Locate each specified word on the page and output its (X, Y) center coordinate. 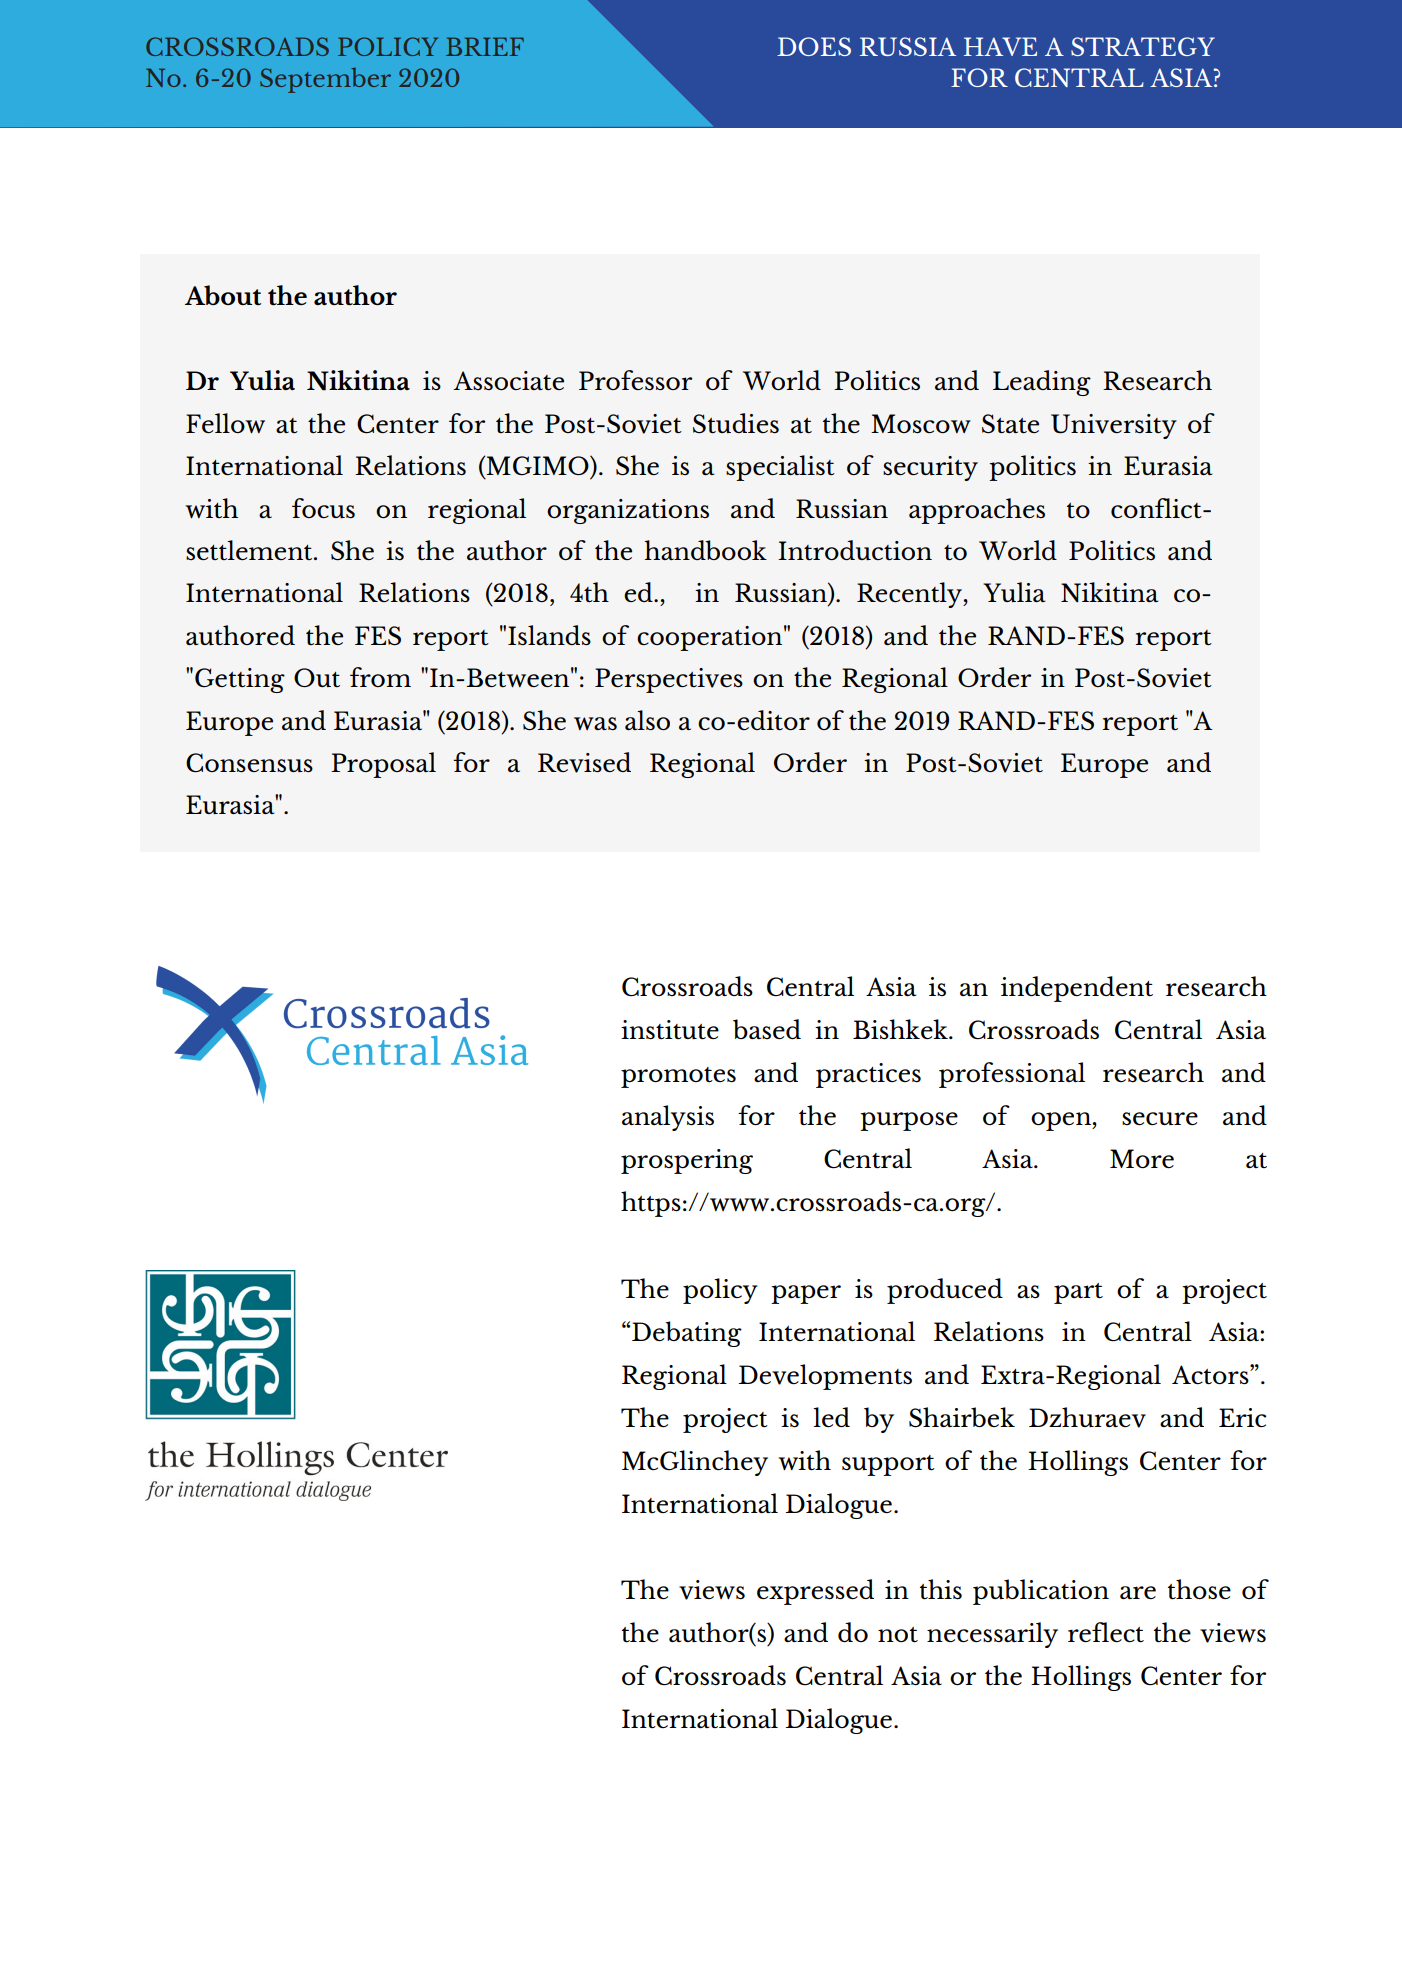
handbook (705, 550)
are (1138, 1592)
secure (1160, 1118)
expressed (815, 1592)
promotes (678, 1077)
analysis (668, 1118)
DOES (814, 46)
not (898, 1635)
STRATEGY (1143, 46)
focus (323, 508)
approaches (977, 511)
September (325, 80)
